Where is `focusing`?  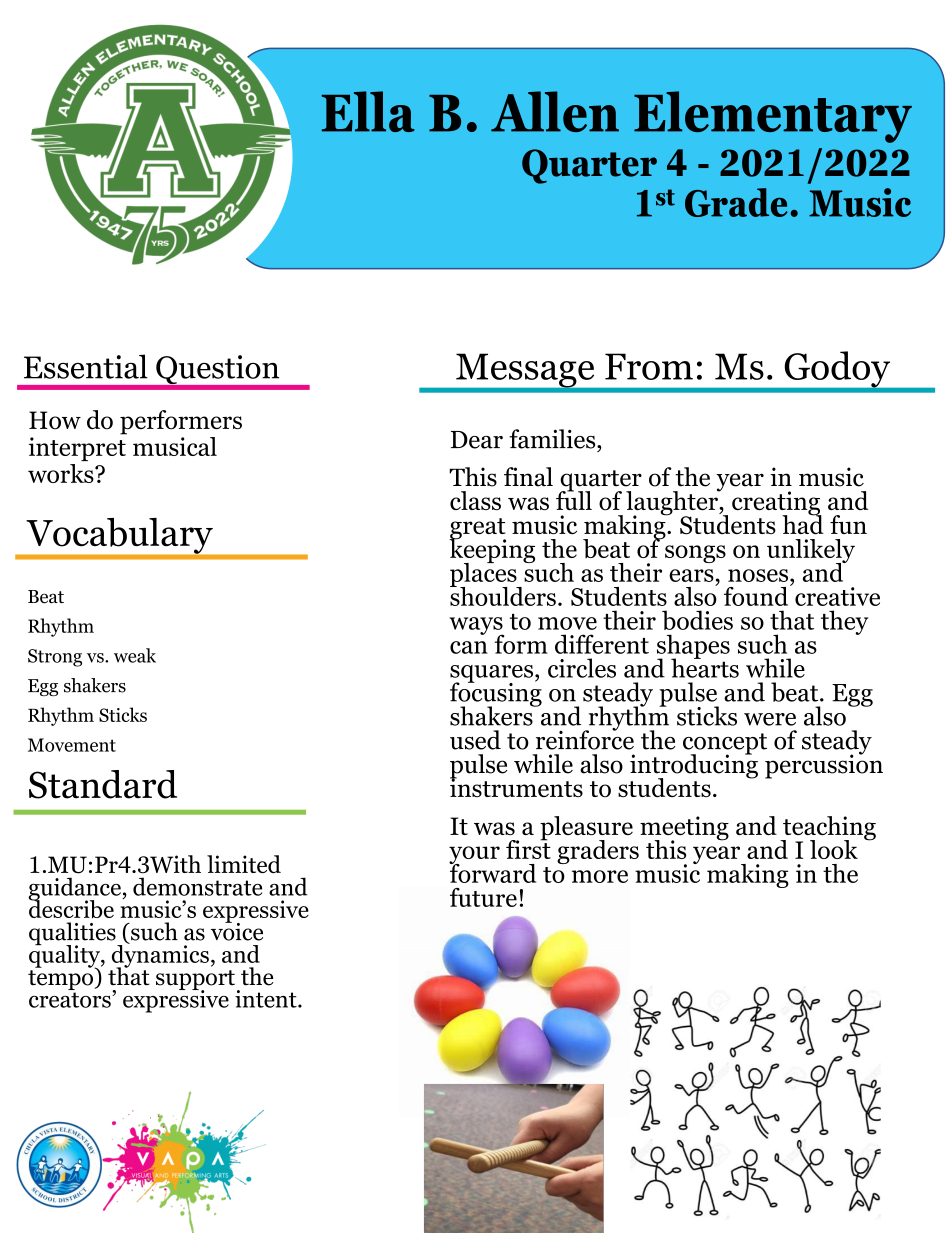 focusing is located at coordinates (496, 694).
